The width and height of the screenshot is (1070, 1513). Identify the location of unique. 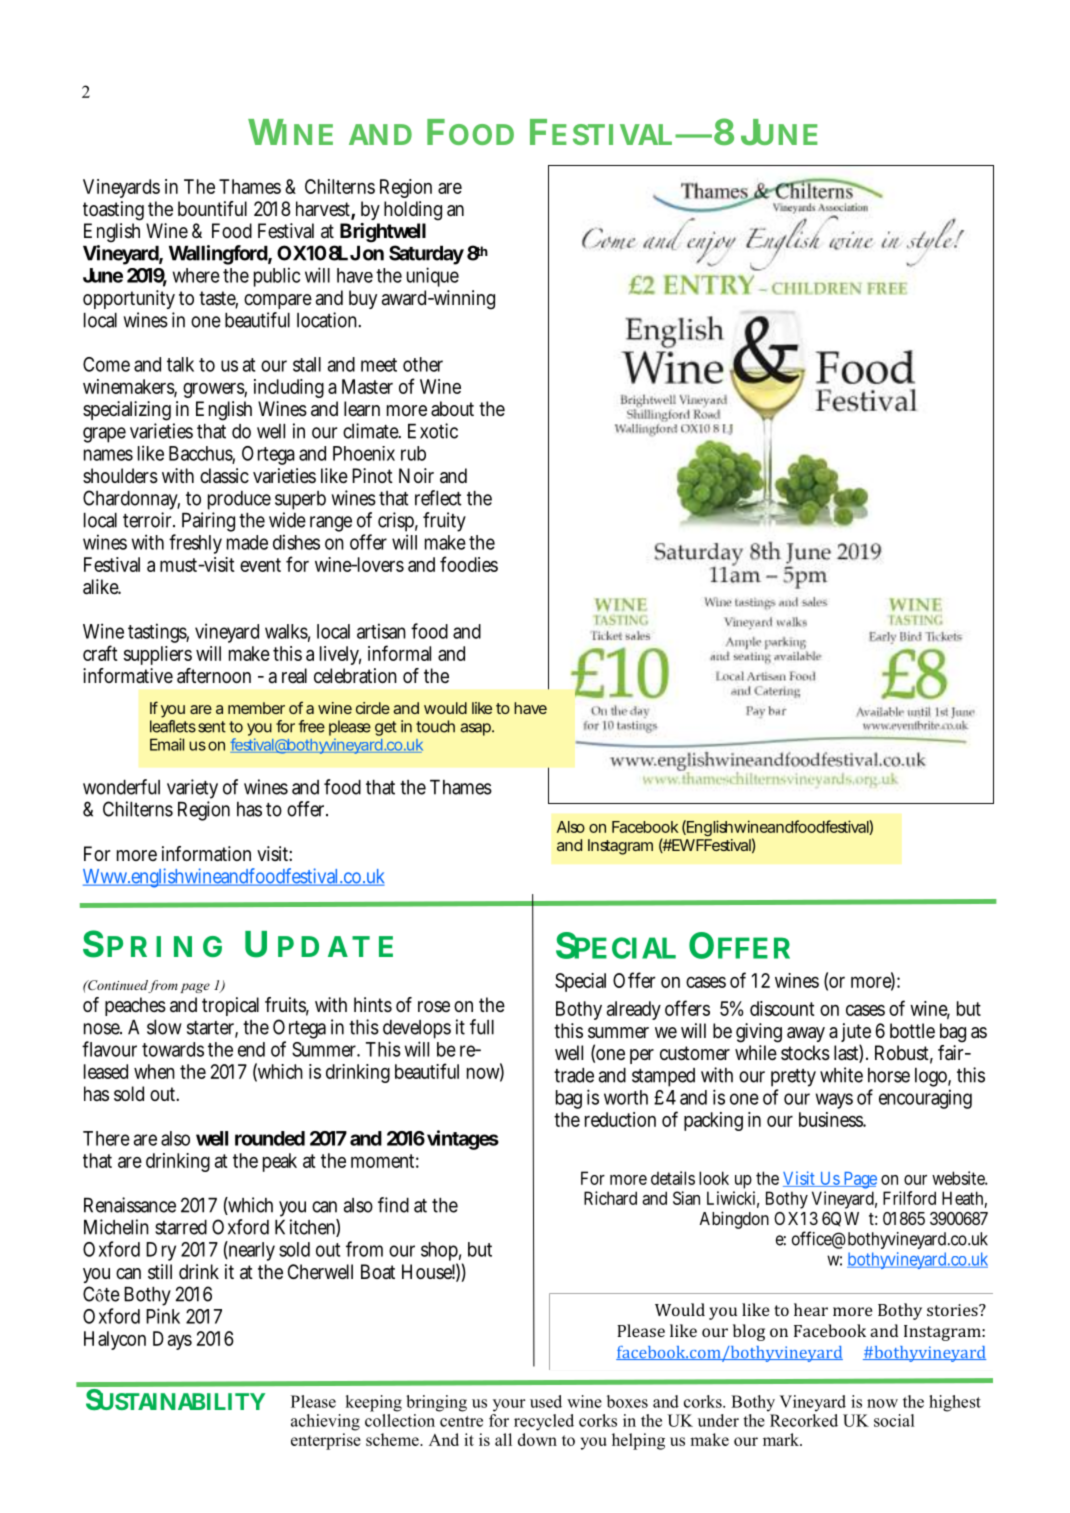
(433, 277).
